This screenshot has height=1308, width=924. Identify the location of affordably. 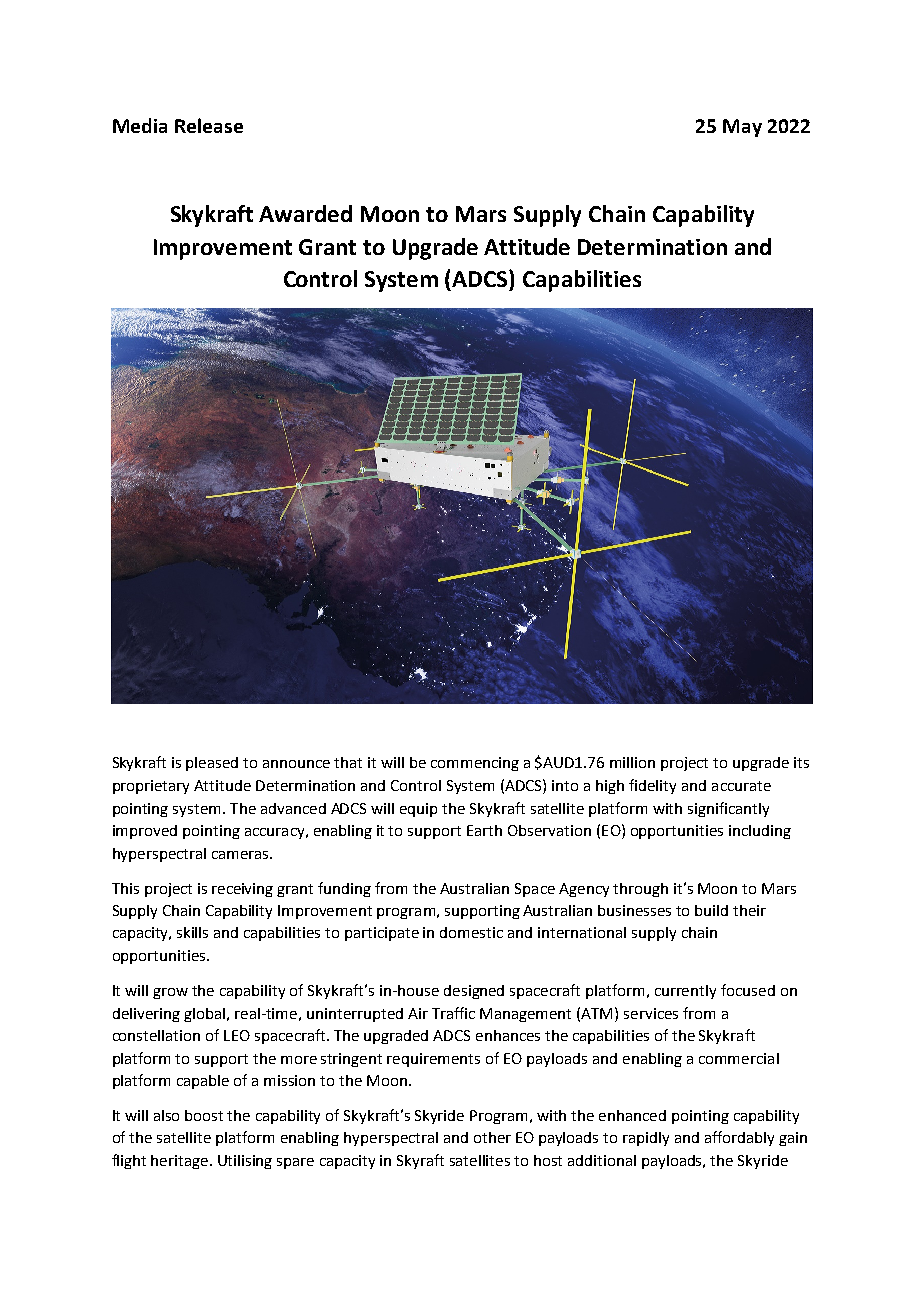
(739, 1138).
